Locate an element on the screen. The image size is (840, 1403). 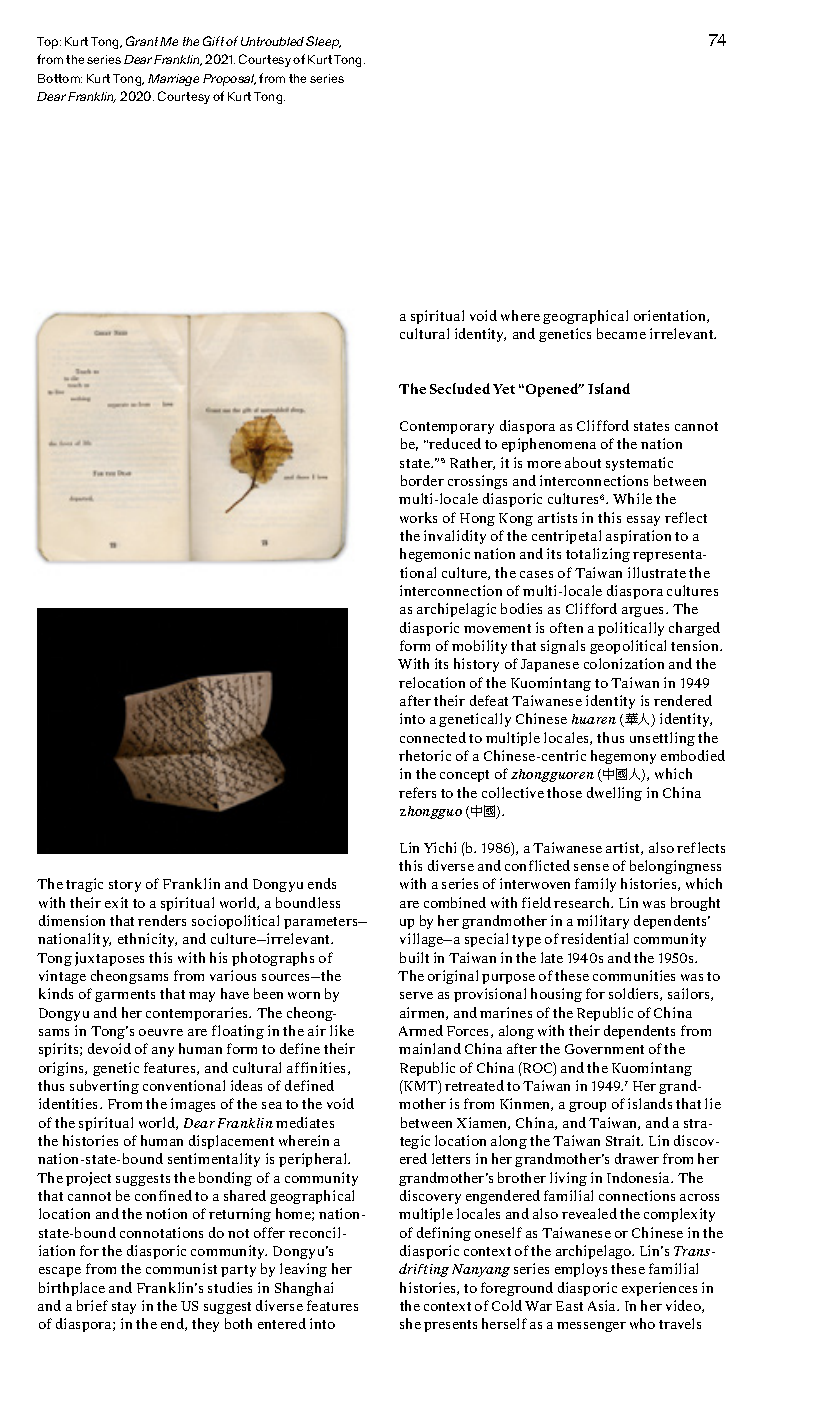
ends is located at coordinates (322, 883).
